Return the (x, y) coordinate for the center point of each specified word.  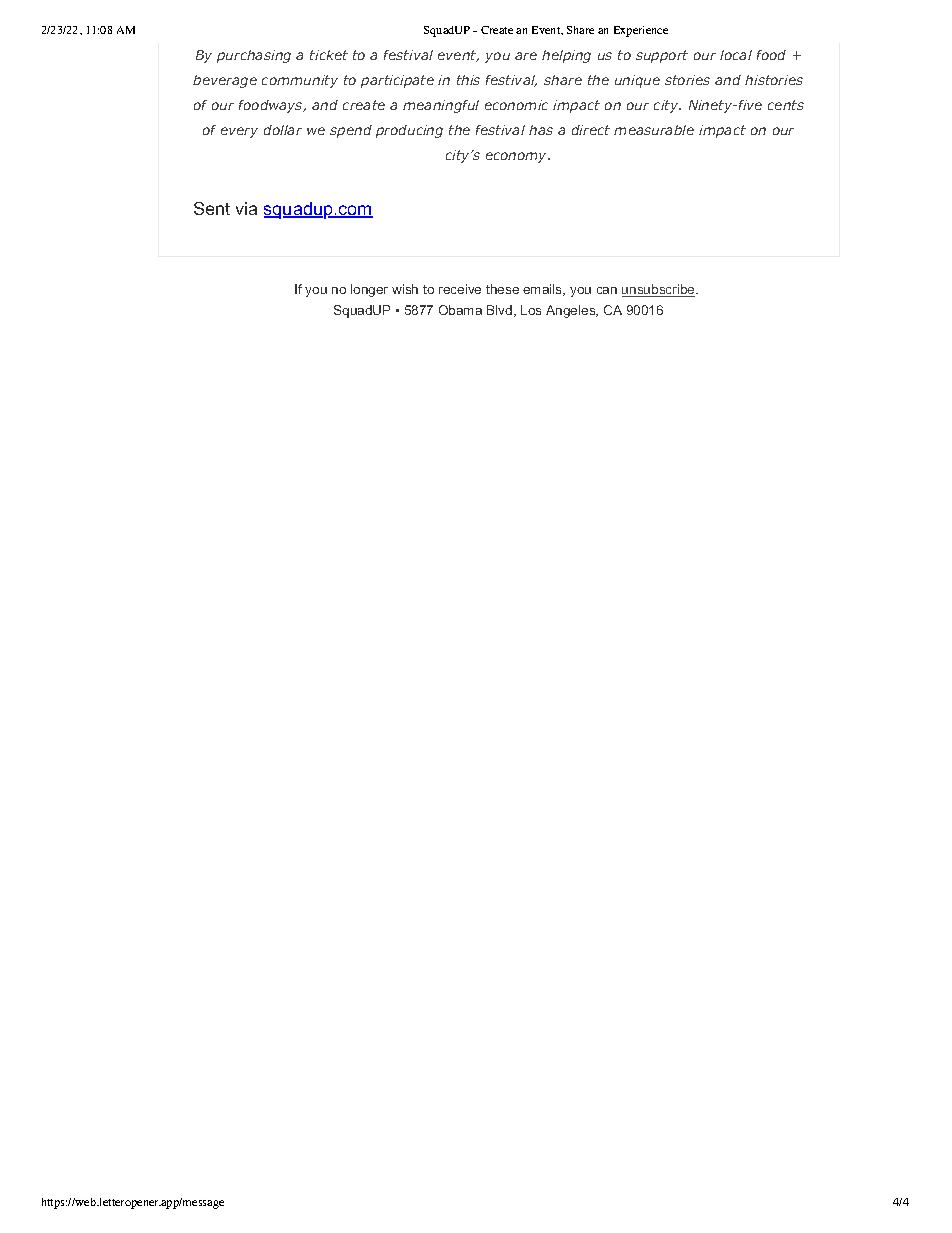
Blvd (501, 311)
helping (566, 56)
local (736, 55)
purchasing (254, 56)
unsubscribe (659, 290)
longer (369, 290)
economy (518, 157)
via (246, 208)
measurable (654, 130)
